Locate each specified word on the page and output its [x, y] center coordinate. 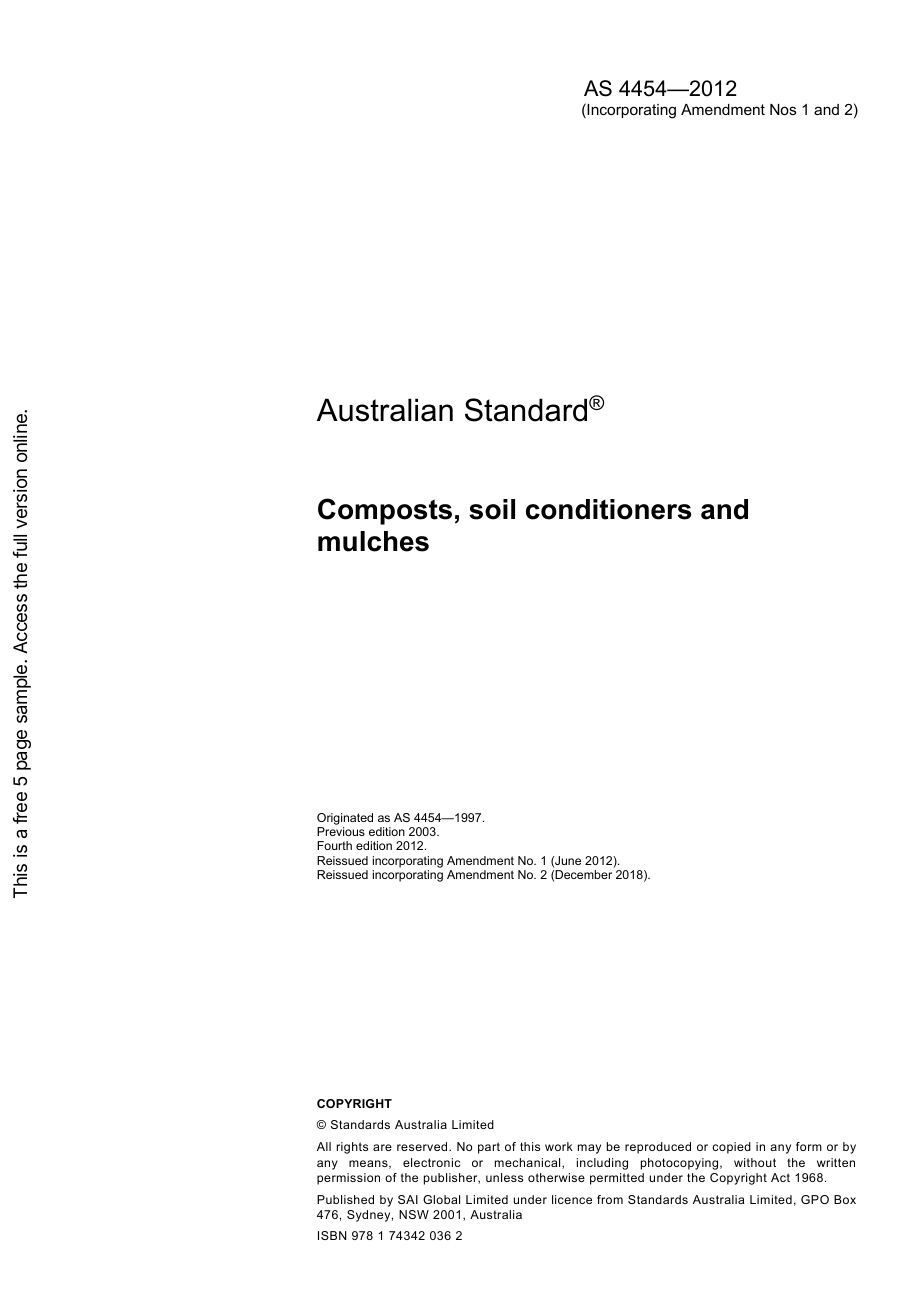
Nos [783, 109]
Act [780, 1177]
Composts [385, 511]
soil [492, 509]
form [809, 1146]
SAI [408, 1199]
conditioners [608, 509]
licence [572, 1199]
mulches [373, 541]
